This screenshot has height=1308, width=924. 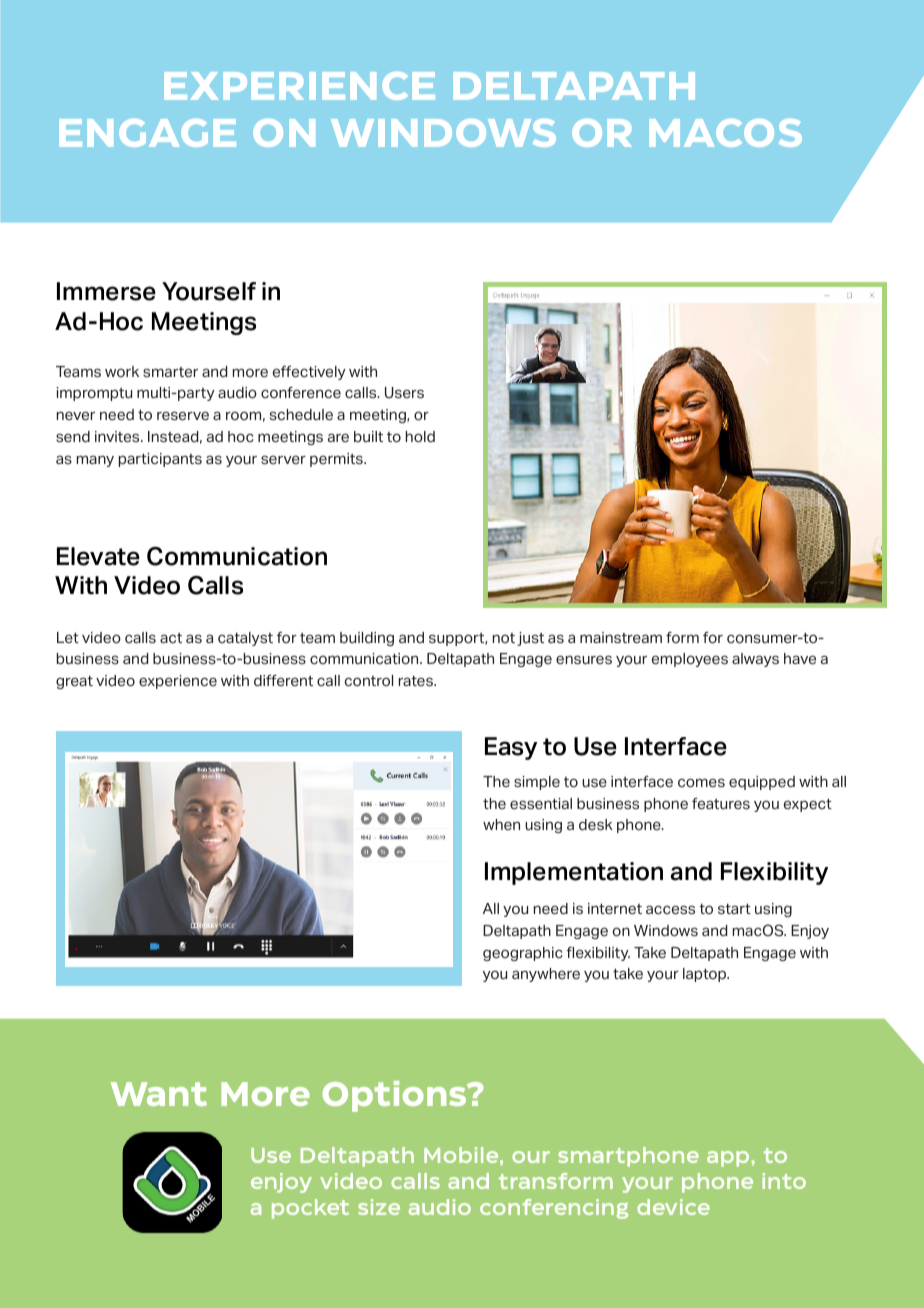 I want to click on size, so click(x=379, y=1207).
